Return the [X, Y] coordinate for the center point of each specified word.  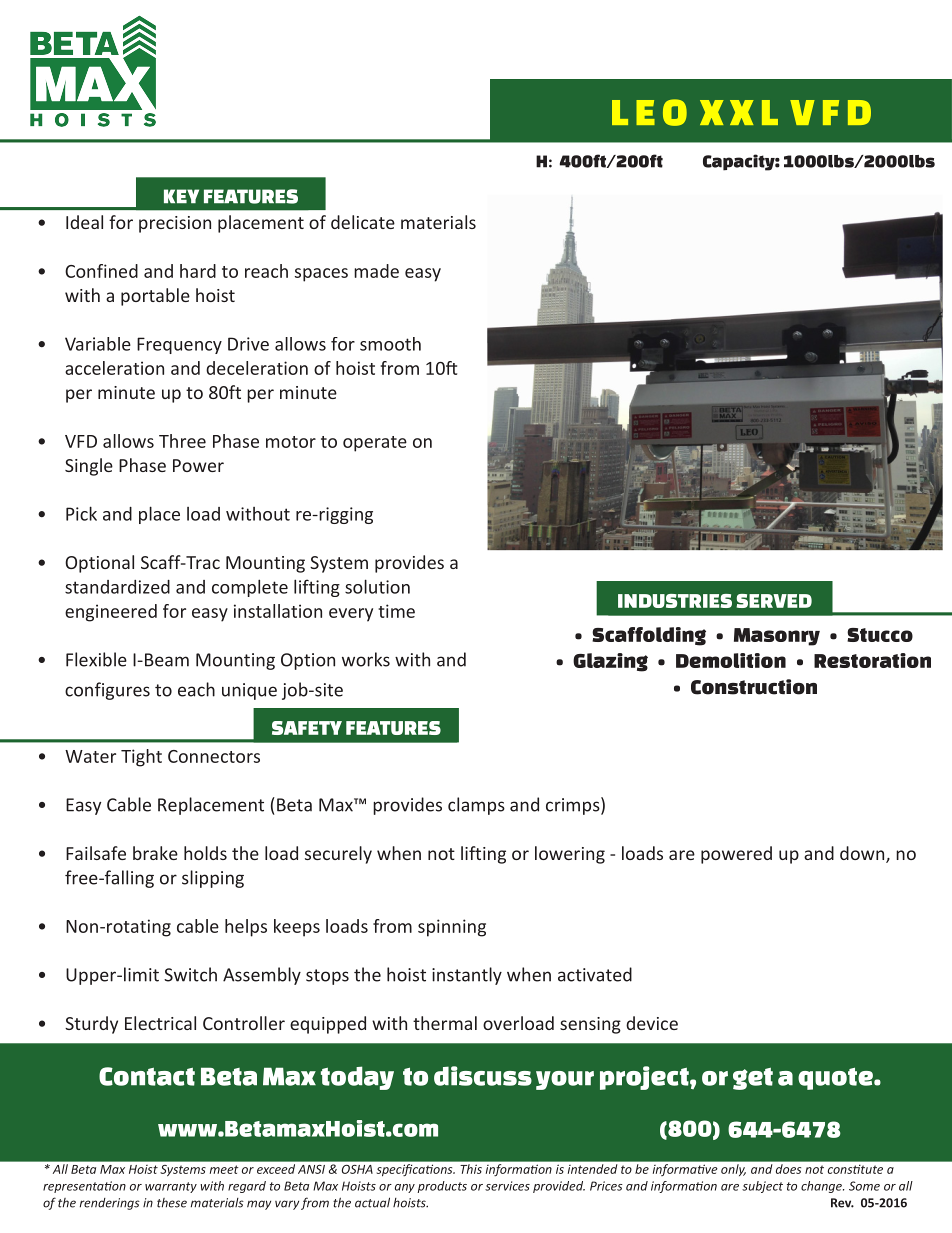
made [376, 271]
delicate [363, 222]
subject [762, 1187]
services [507, 1186]
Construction [754, 687]
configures [107, 691]
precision [175, 224]
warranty [171, 1187]
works [366, 659]
